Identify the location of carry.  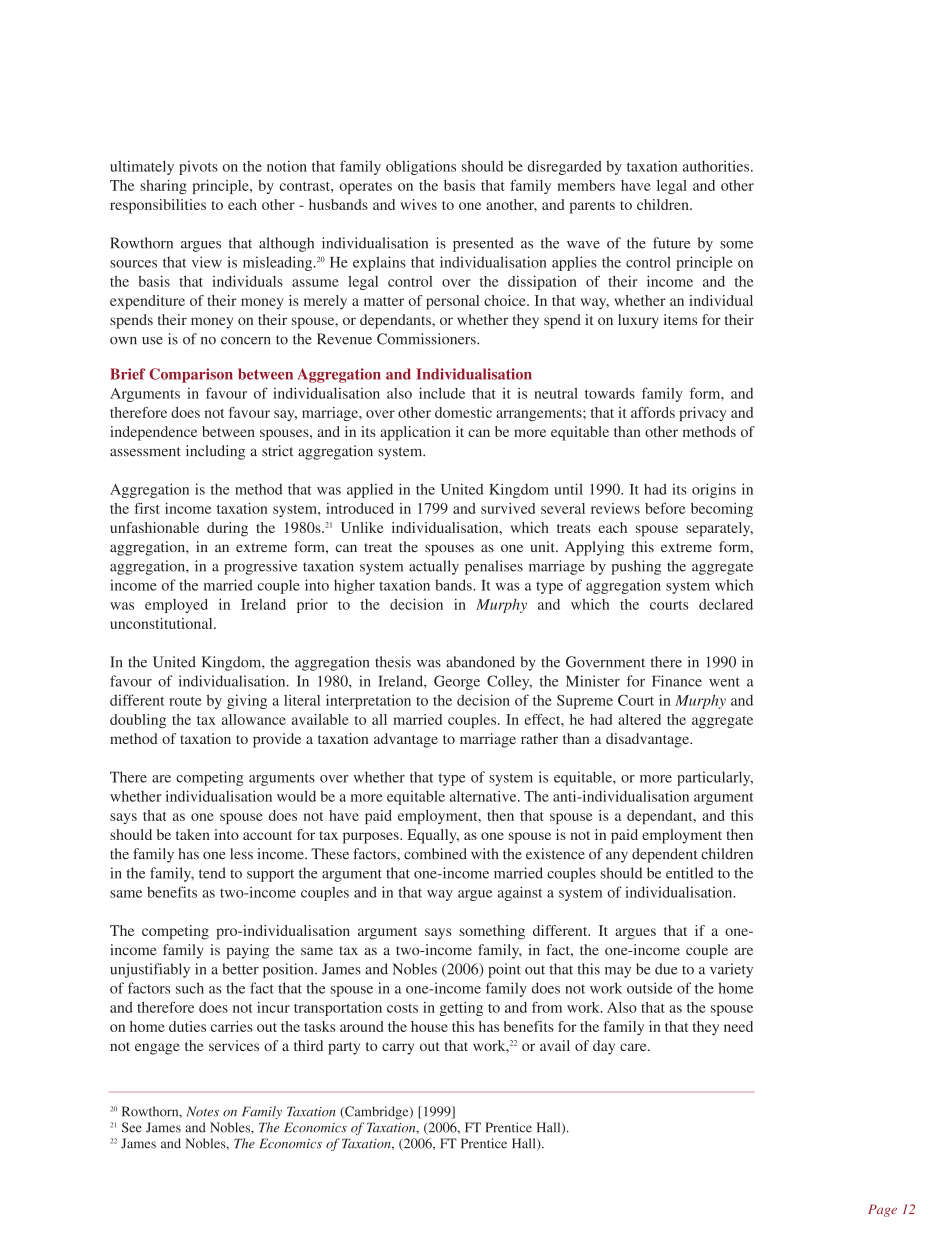
(398, 1049).
